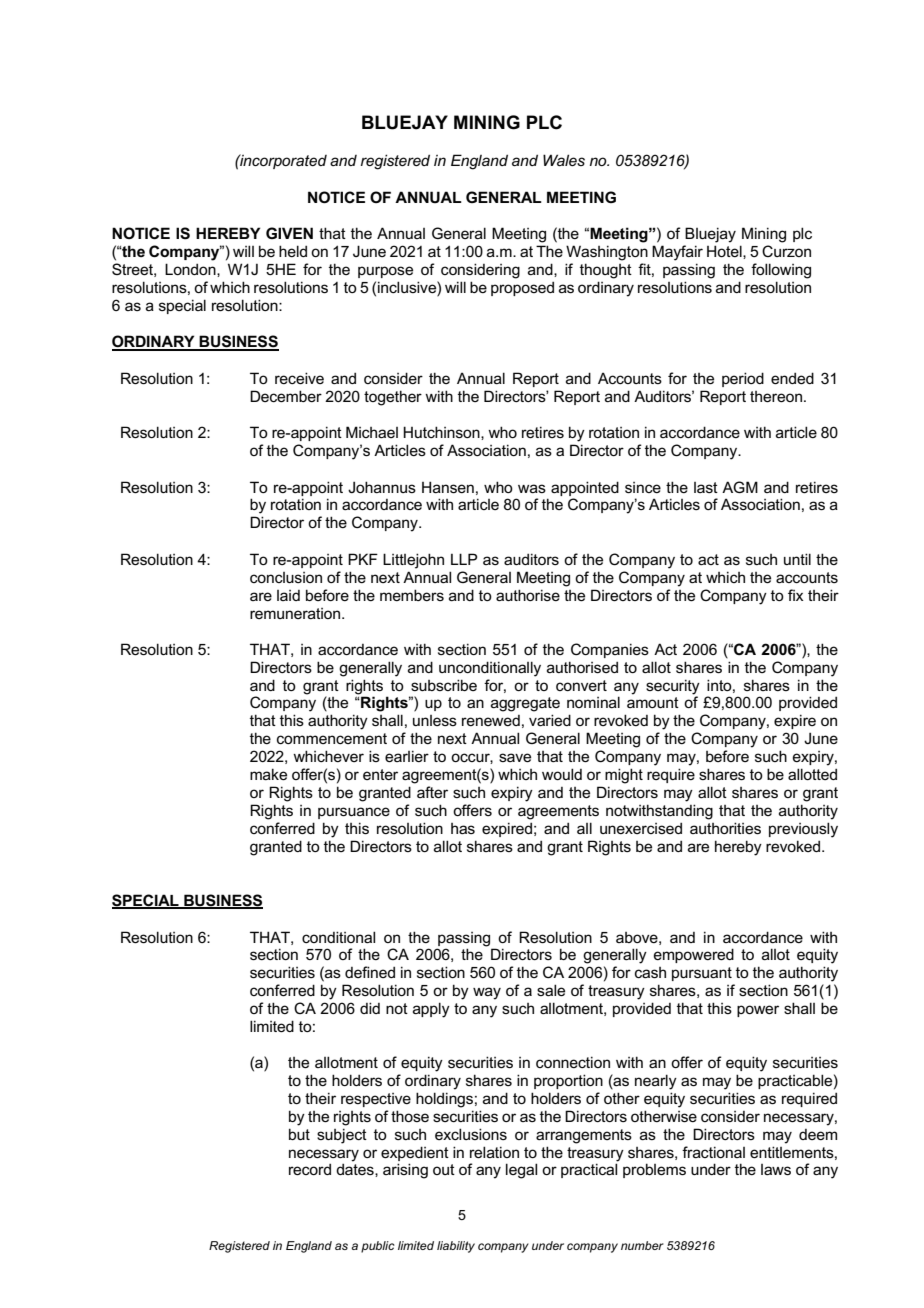 This document has height=1308, width=924. What do you see at coordinates (776, 1169) in the document?
I see `laws` at bounding box center [776, 1169].
